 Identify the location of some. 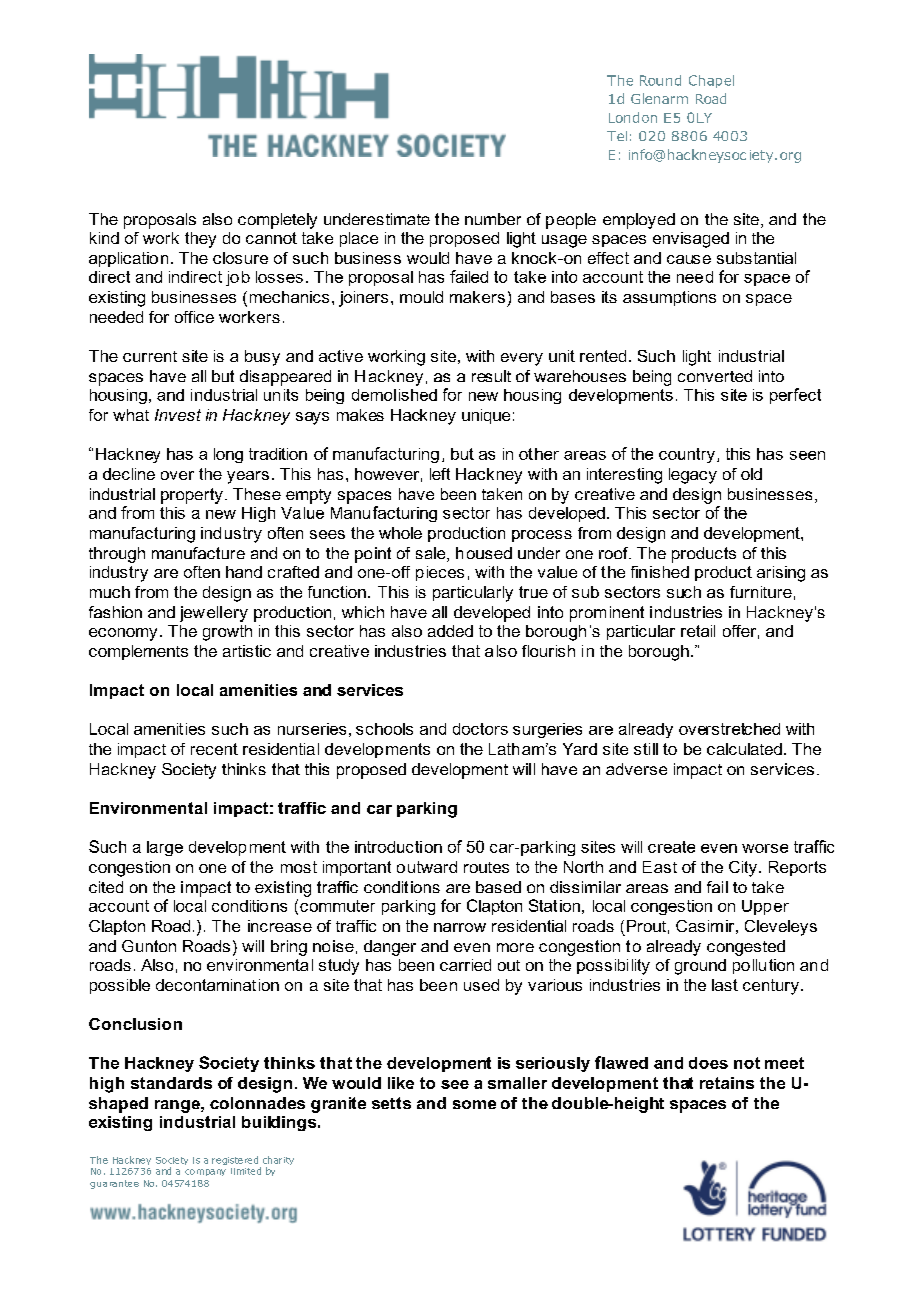
(474, 1104).
